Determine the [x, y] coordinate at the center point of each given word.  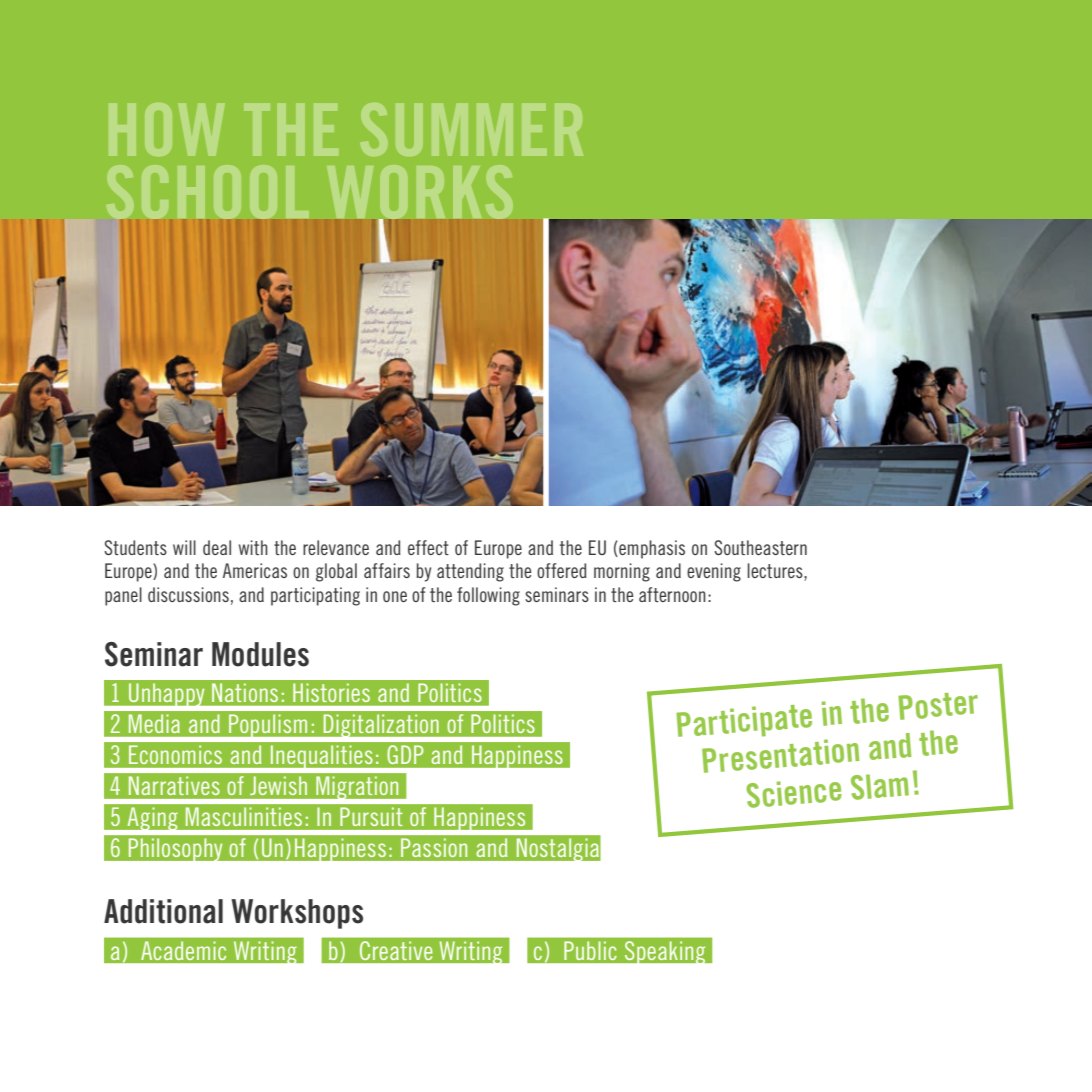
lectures [776, 572]
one [395, 596]
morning [622, 572]
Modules [260, 654]
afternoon [672, 594]
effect [428, 547]
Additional [163, 911]
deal [217, 547]
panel [123, 596]
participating [315, 596]
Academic [184, 951]
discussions [188, 594]
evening [714, 572]
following [488, 596]
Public [590, 951]
